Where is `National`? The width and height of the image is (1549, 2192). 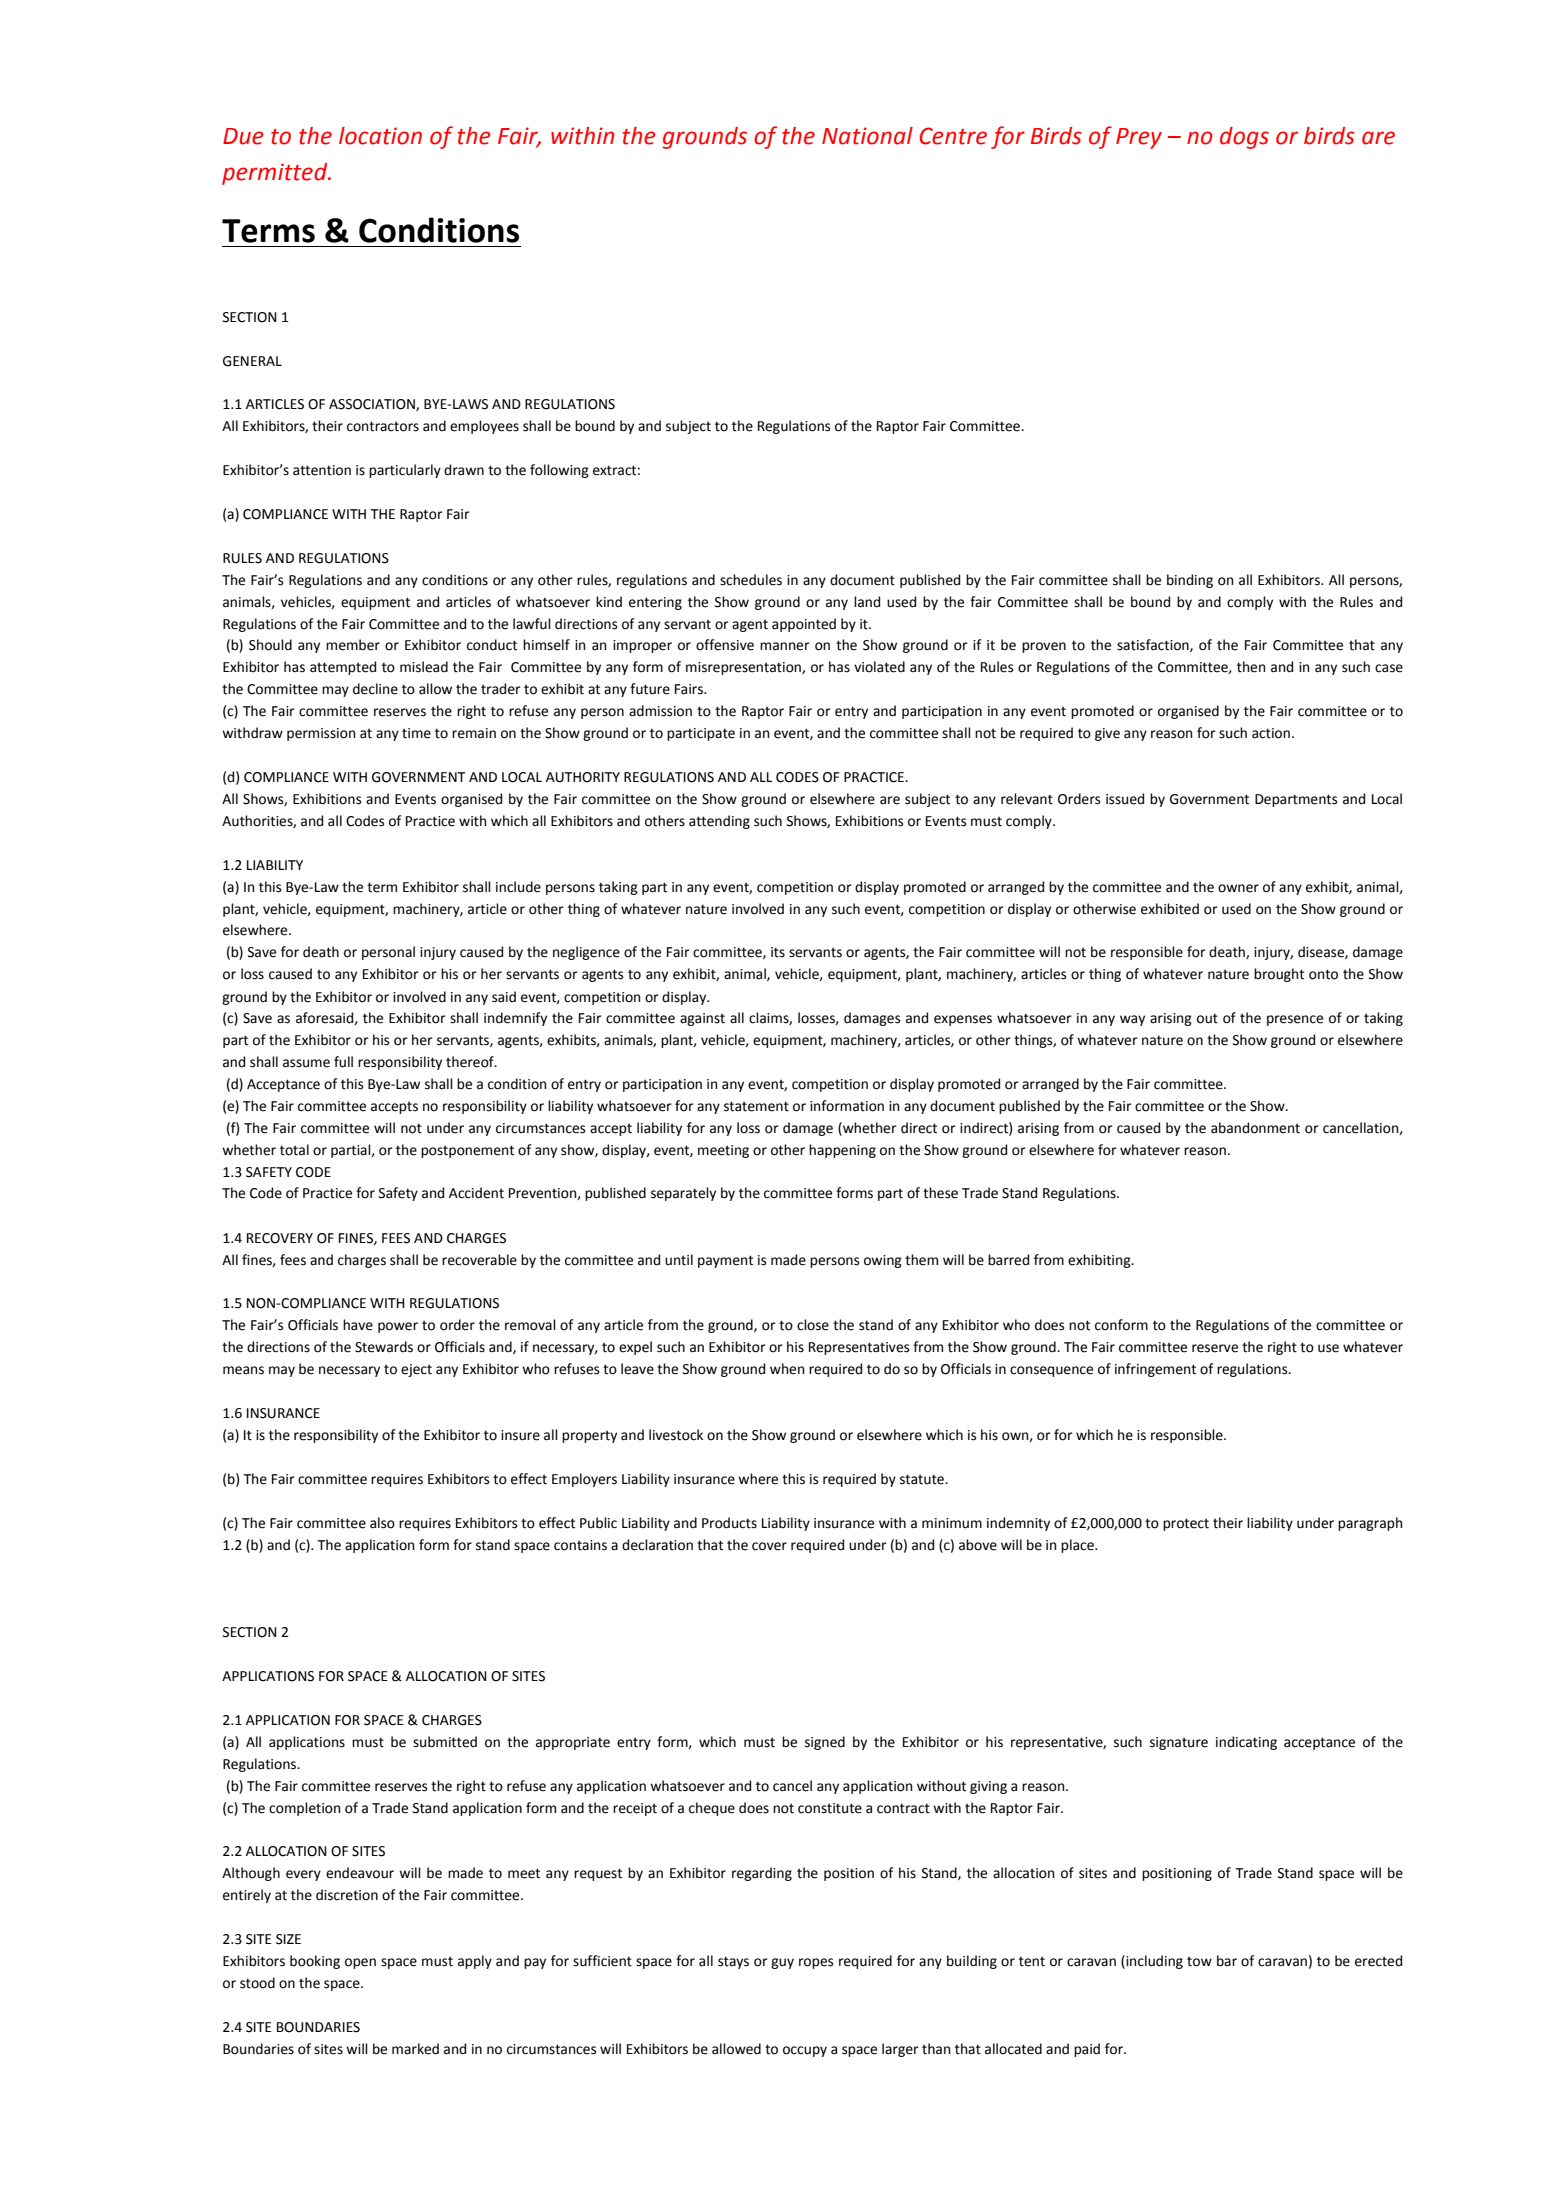
National is located at coordinates (867, 136).
